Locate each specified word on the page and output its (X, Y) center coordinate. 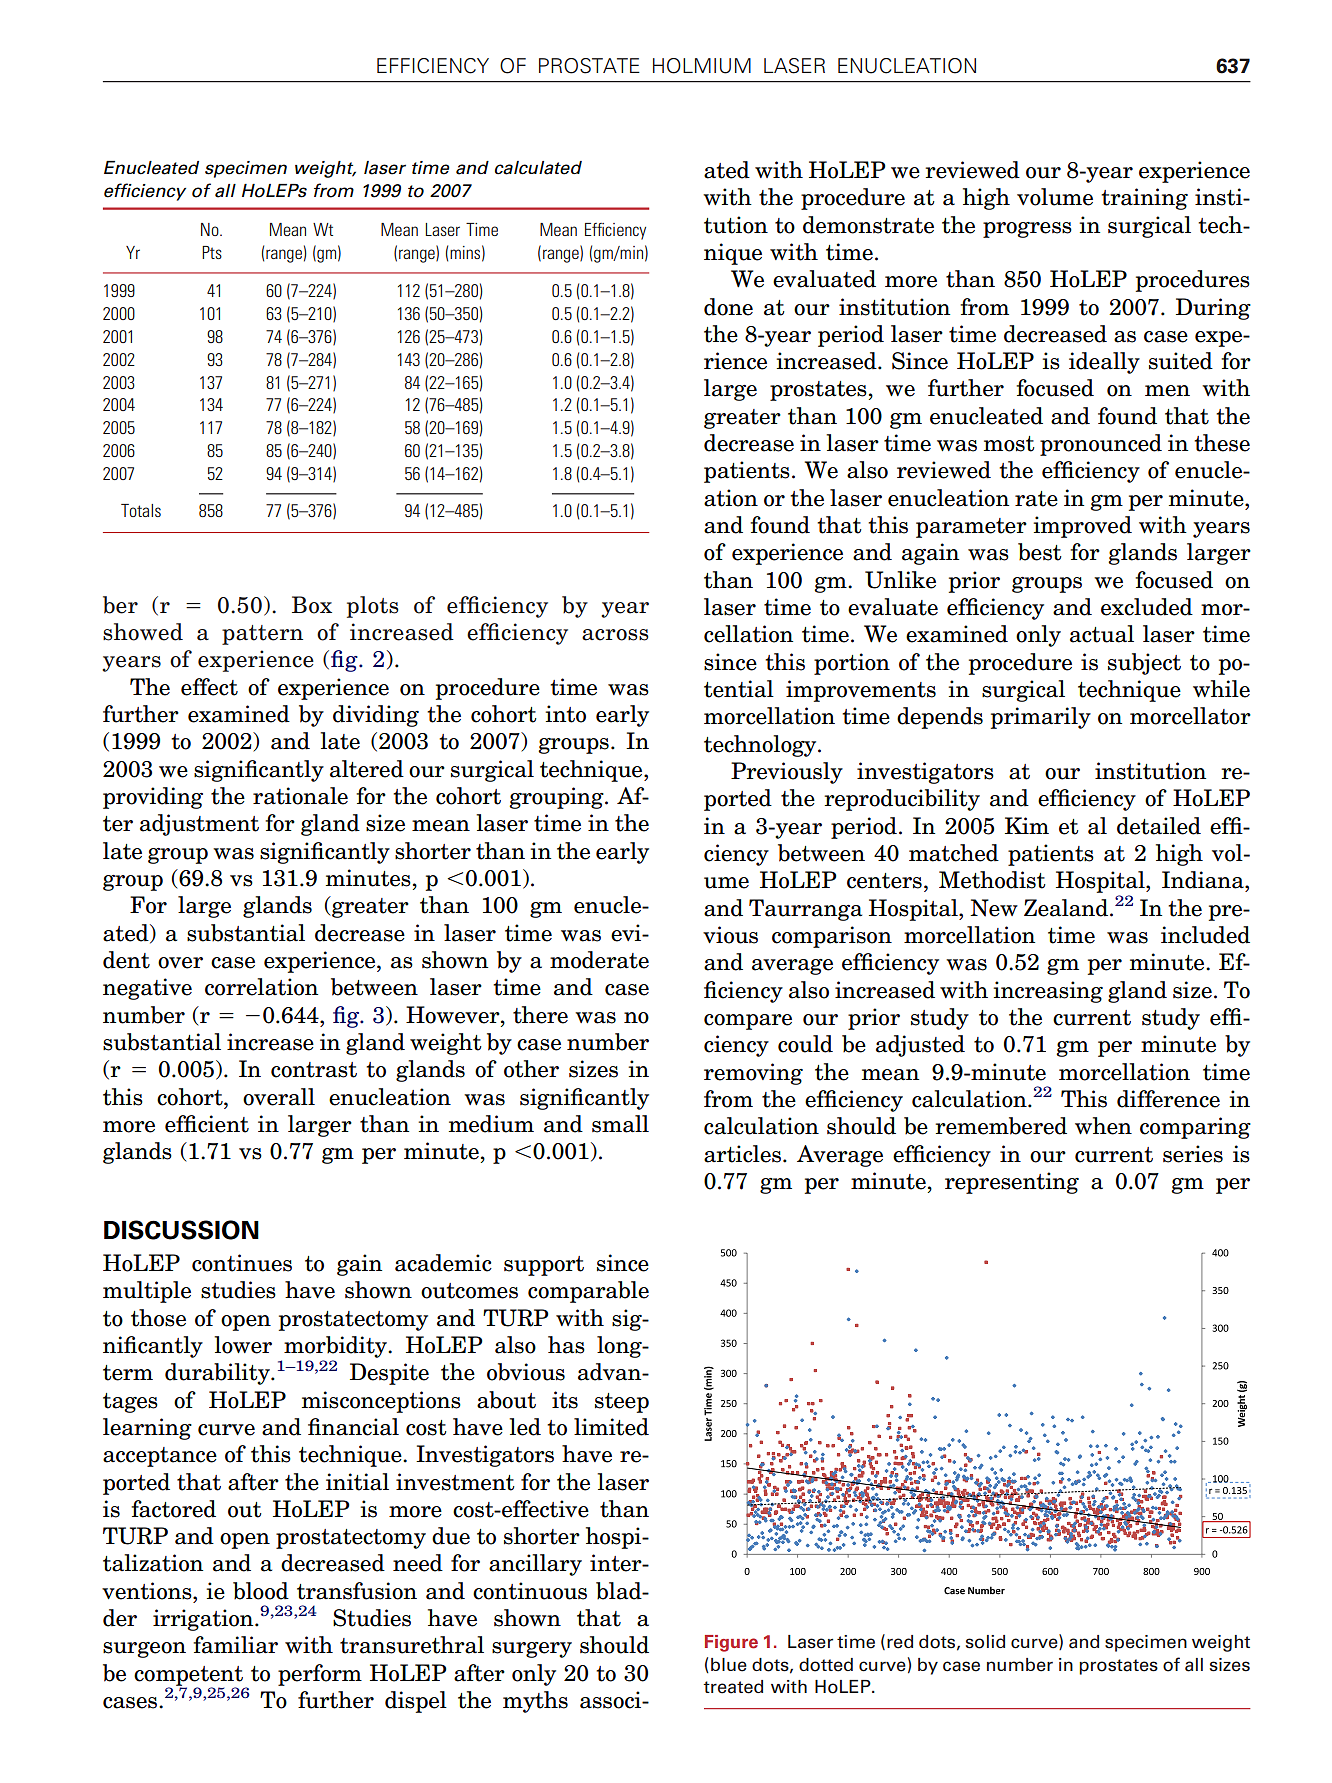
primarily (1041, 718)
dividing (376, 716)
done (728, 307)
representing (1012, 1183)
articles (742, 1154)
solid (985, 1642)
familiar (236, 1645)
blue (729, 1665)
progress (1027, 230)
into (565, 714)
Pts (212, 252)
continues (242, 1263)
